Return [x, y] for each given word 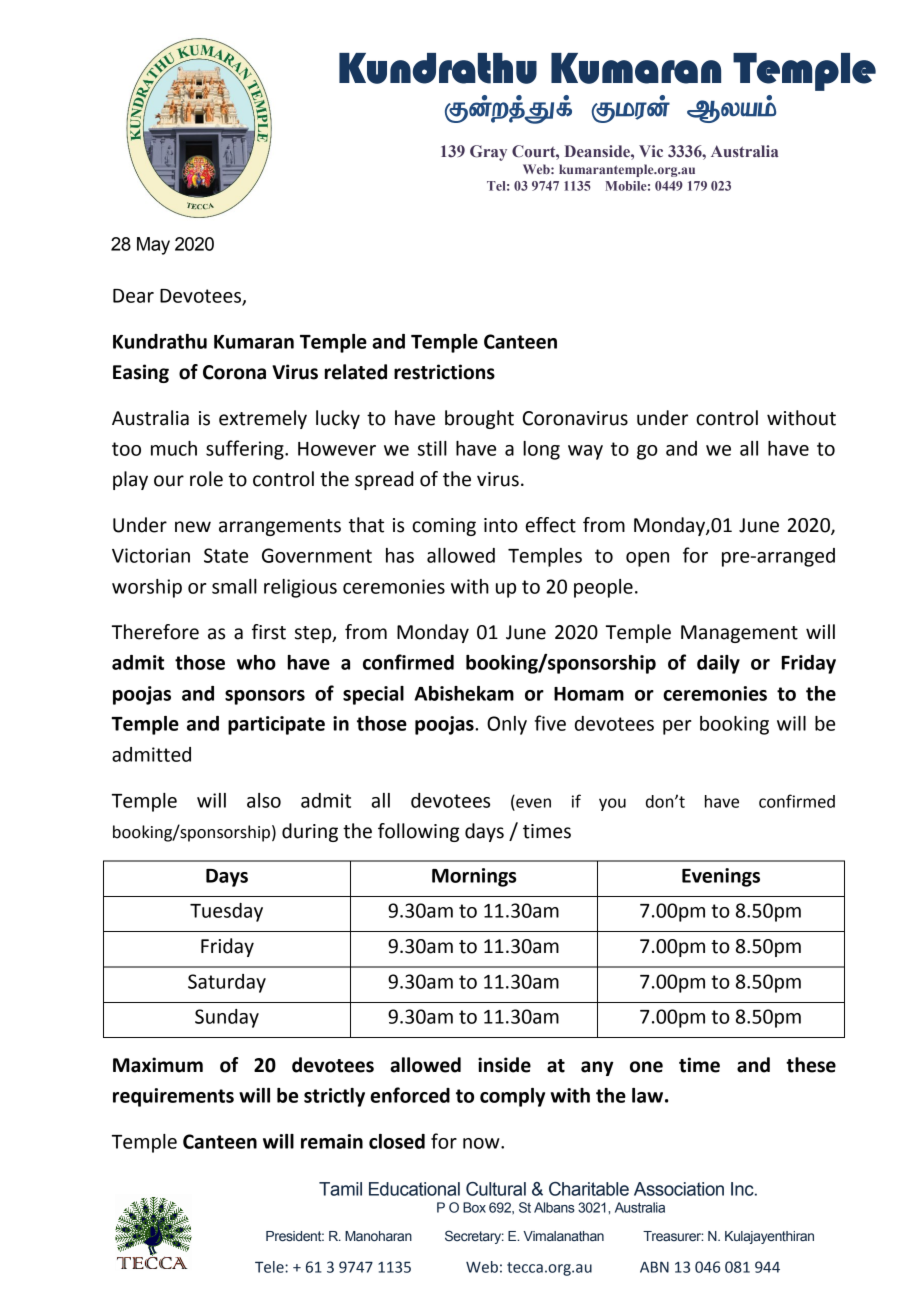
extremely [263, 419]
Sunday [227, 1018]
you [612, 804]
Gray [488, 153]
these [811, 1065]
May [153, 246]
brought [479, 419]
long [541, 450]
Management [739, 634]
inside [504, 1065]
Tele [270, 1267]
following [418, 832]
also [264, 800]
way [585, 452]
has [400, 555]
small [234, 586]
